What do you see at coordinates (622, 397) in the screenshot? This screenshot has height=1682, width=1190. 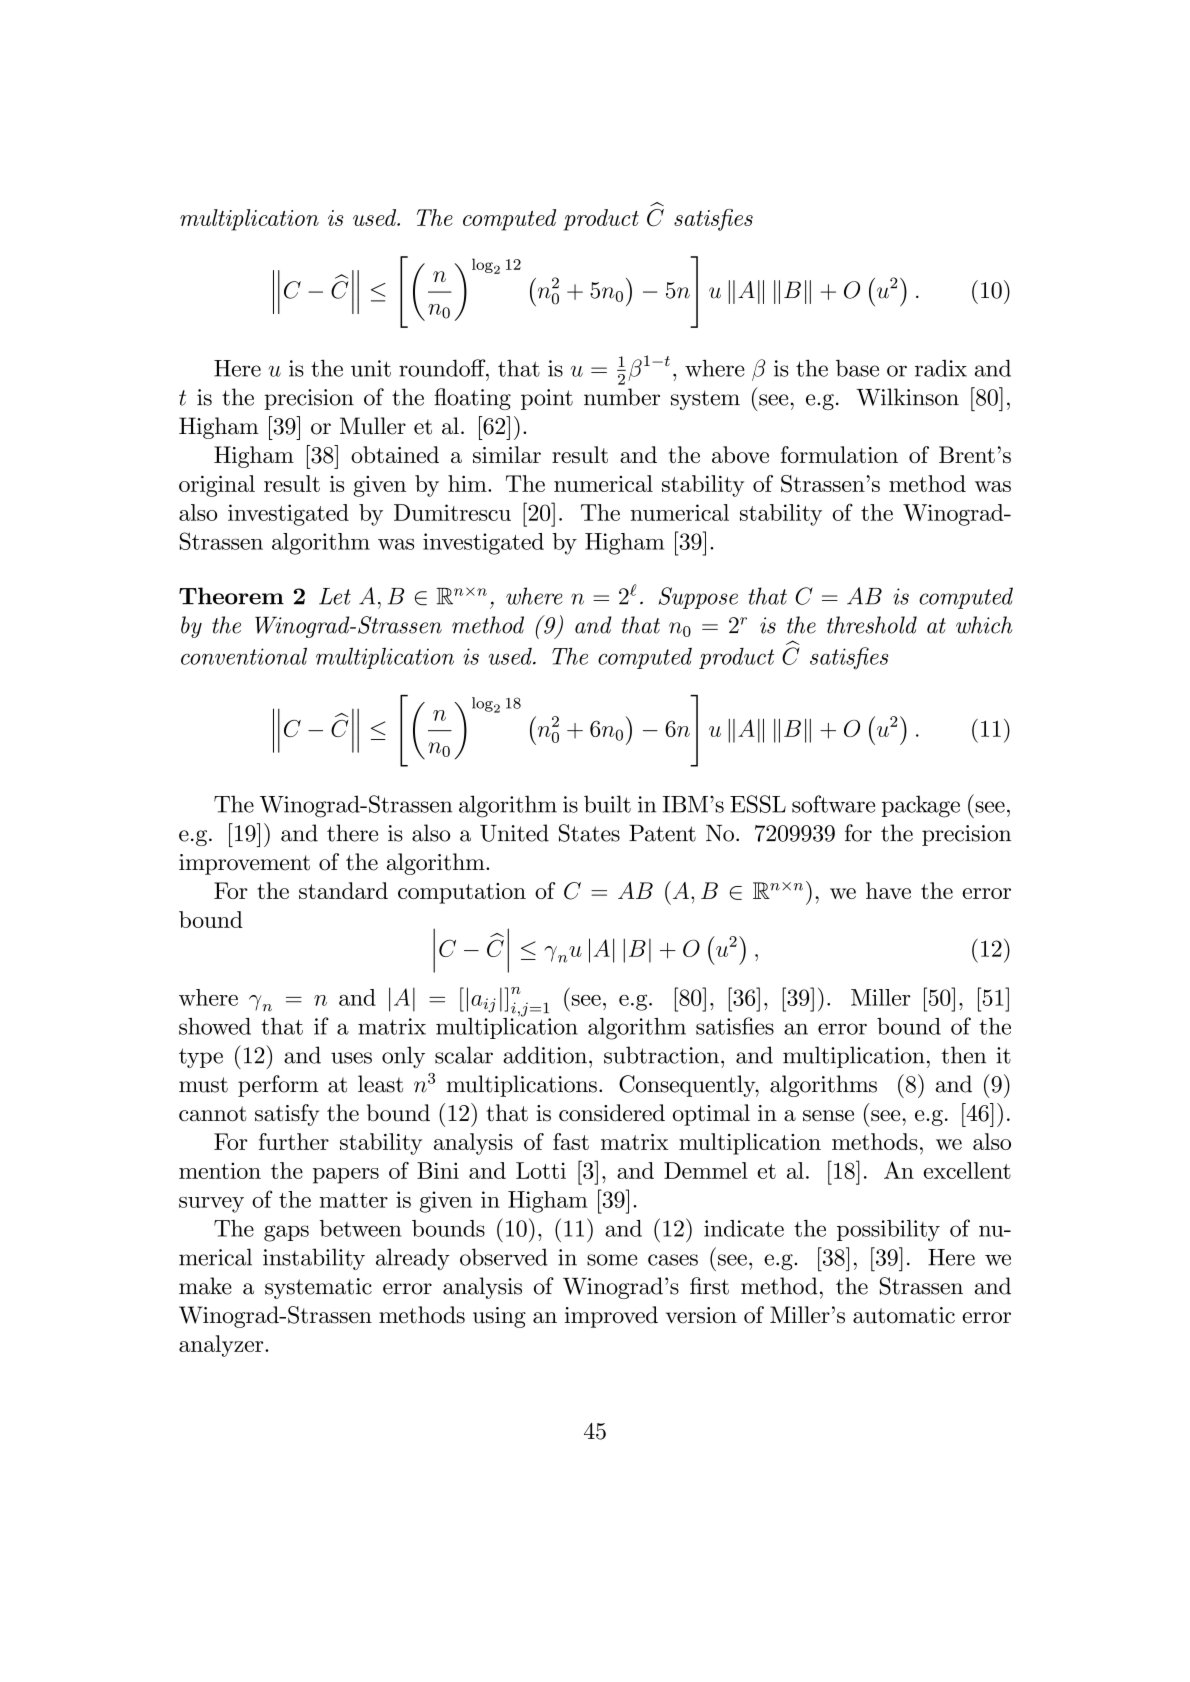 I see `number` at bounding box center [622, 397].
